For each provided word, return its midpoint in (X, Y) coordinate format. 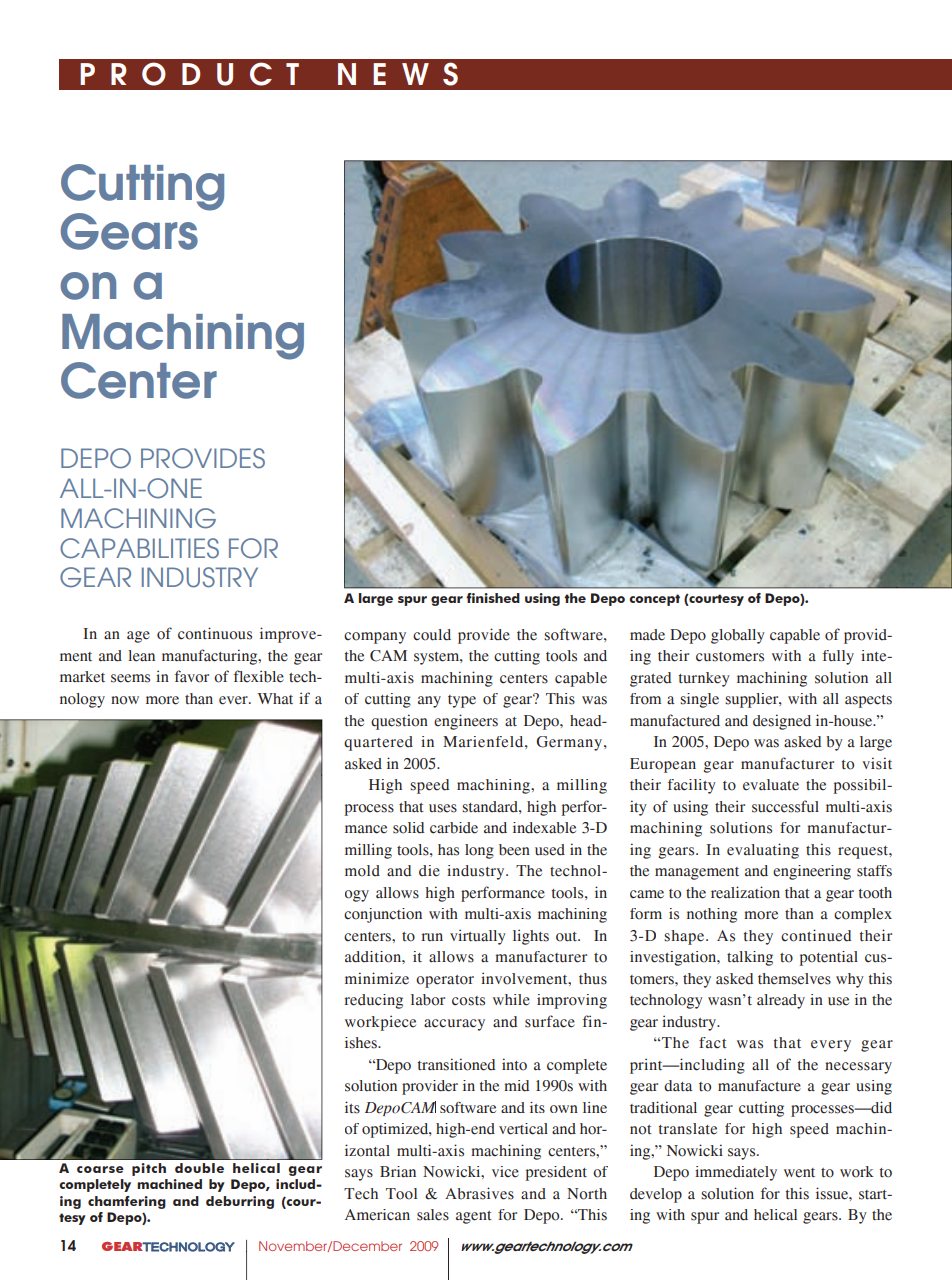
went (799, 1173)
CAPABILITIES (139, 548)
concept (654, 600)
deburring (240, 1202)
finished (493, 598)
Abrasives (479, 1193)
